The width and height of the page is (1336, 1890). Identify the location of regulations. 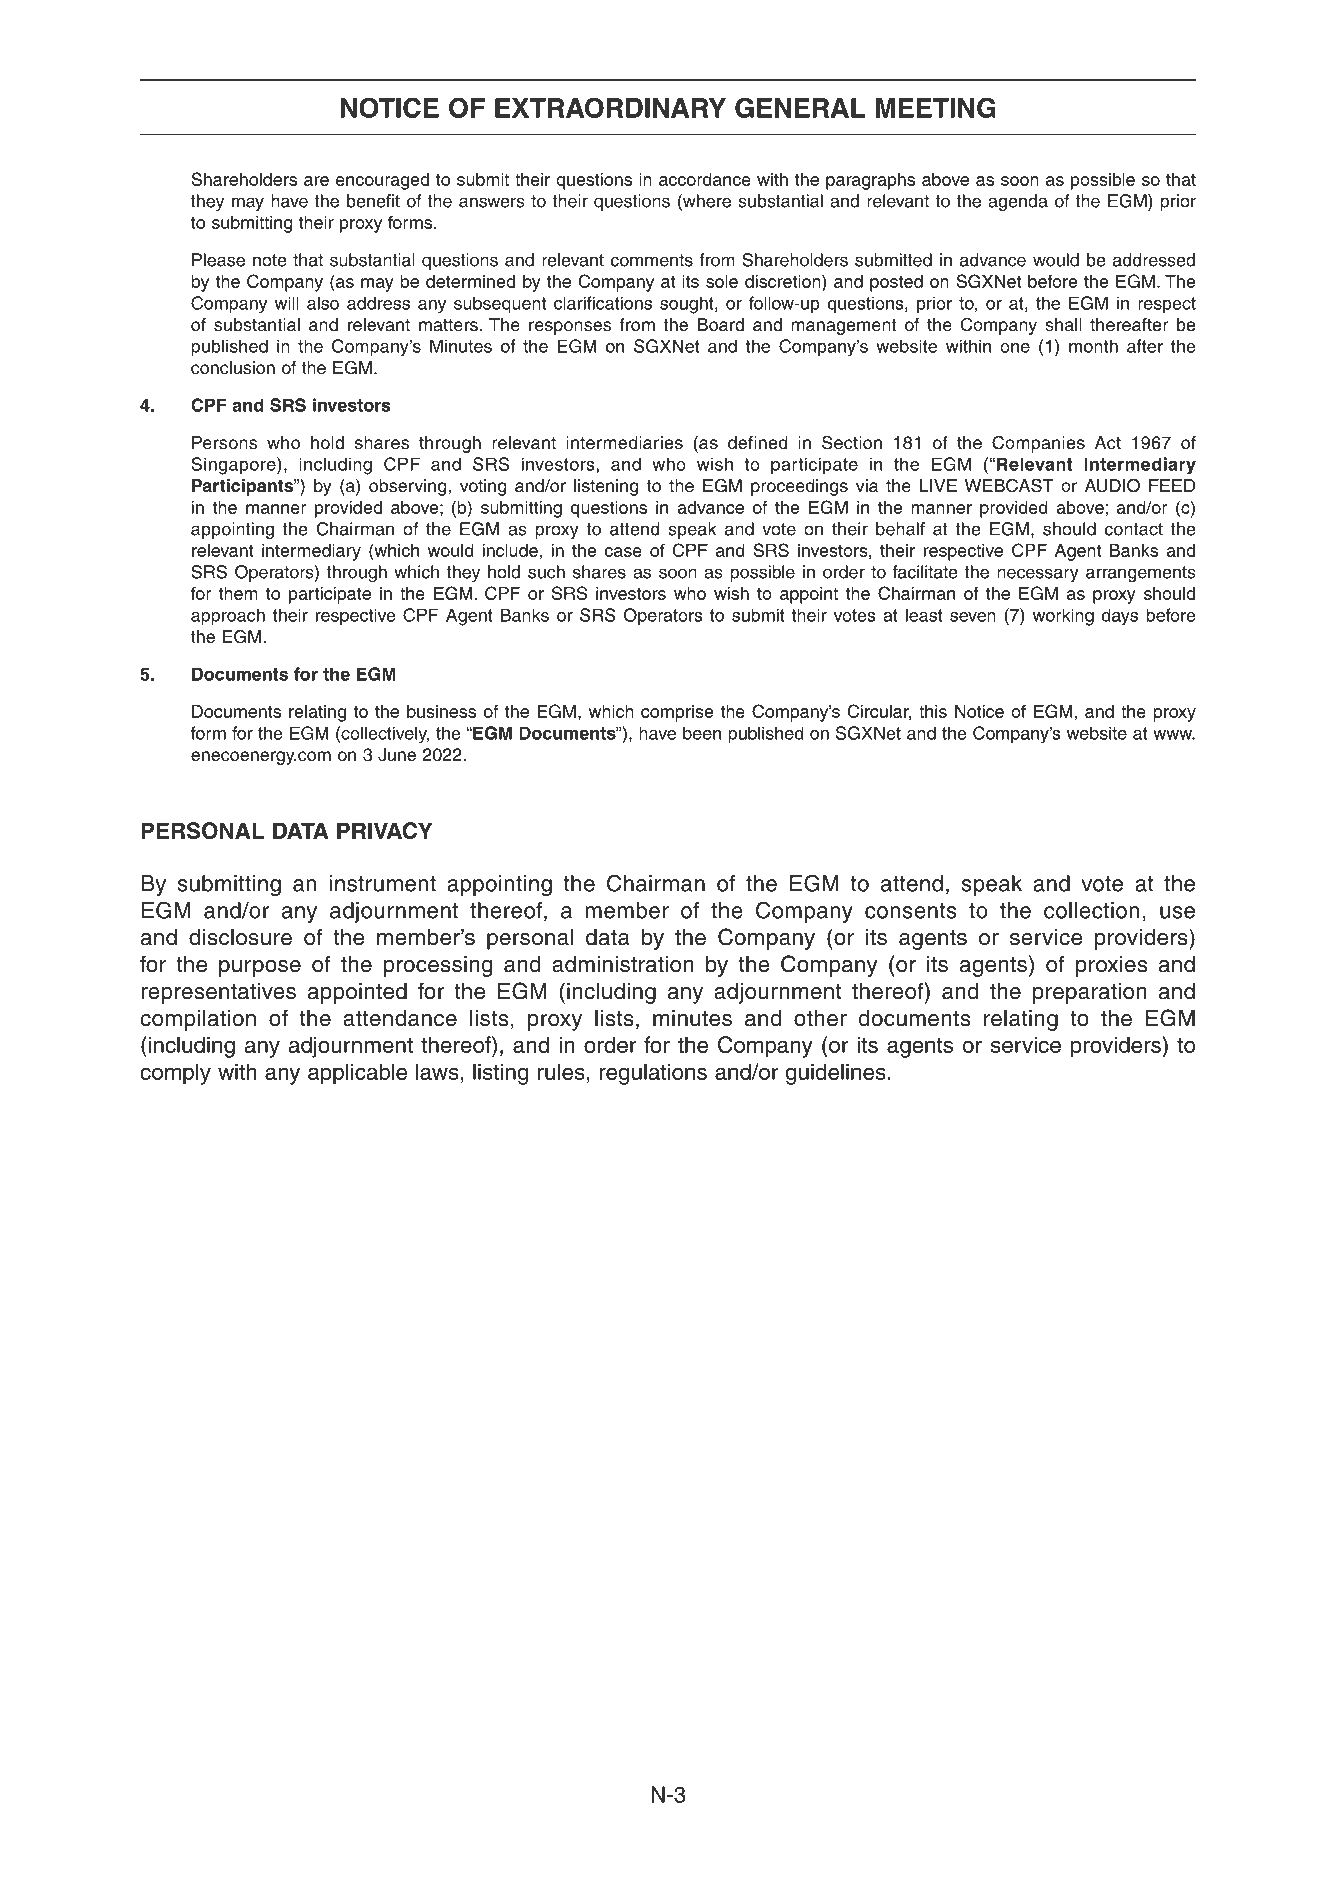
(653, 1074).
